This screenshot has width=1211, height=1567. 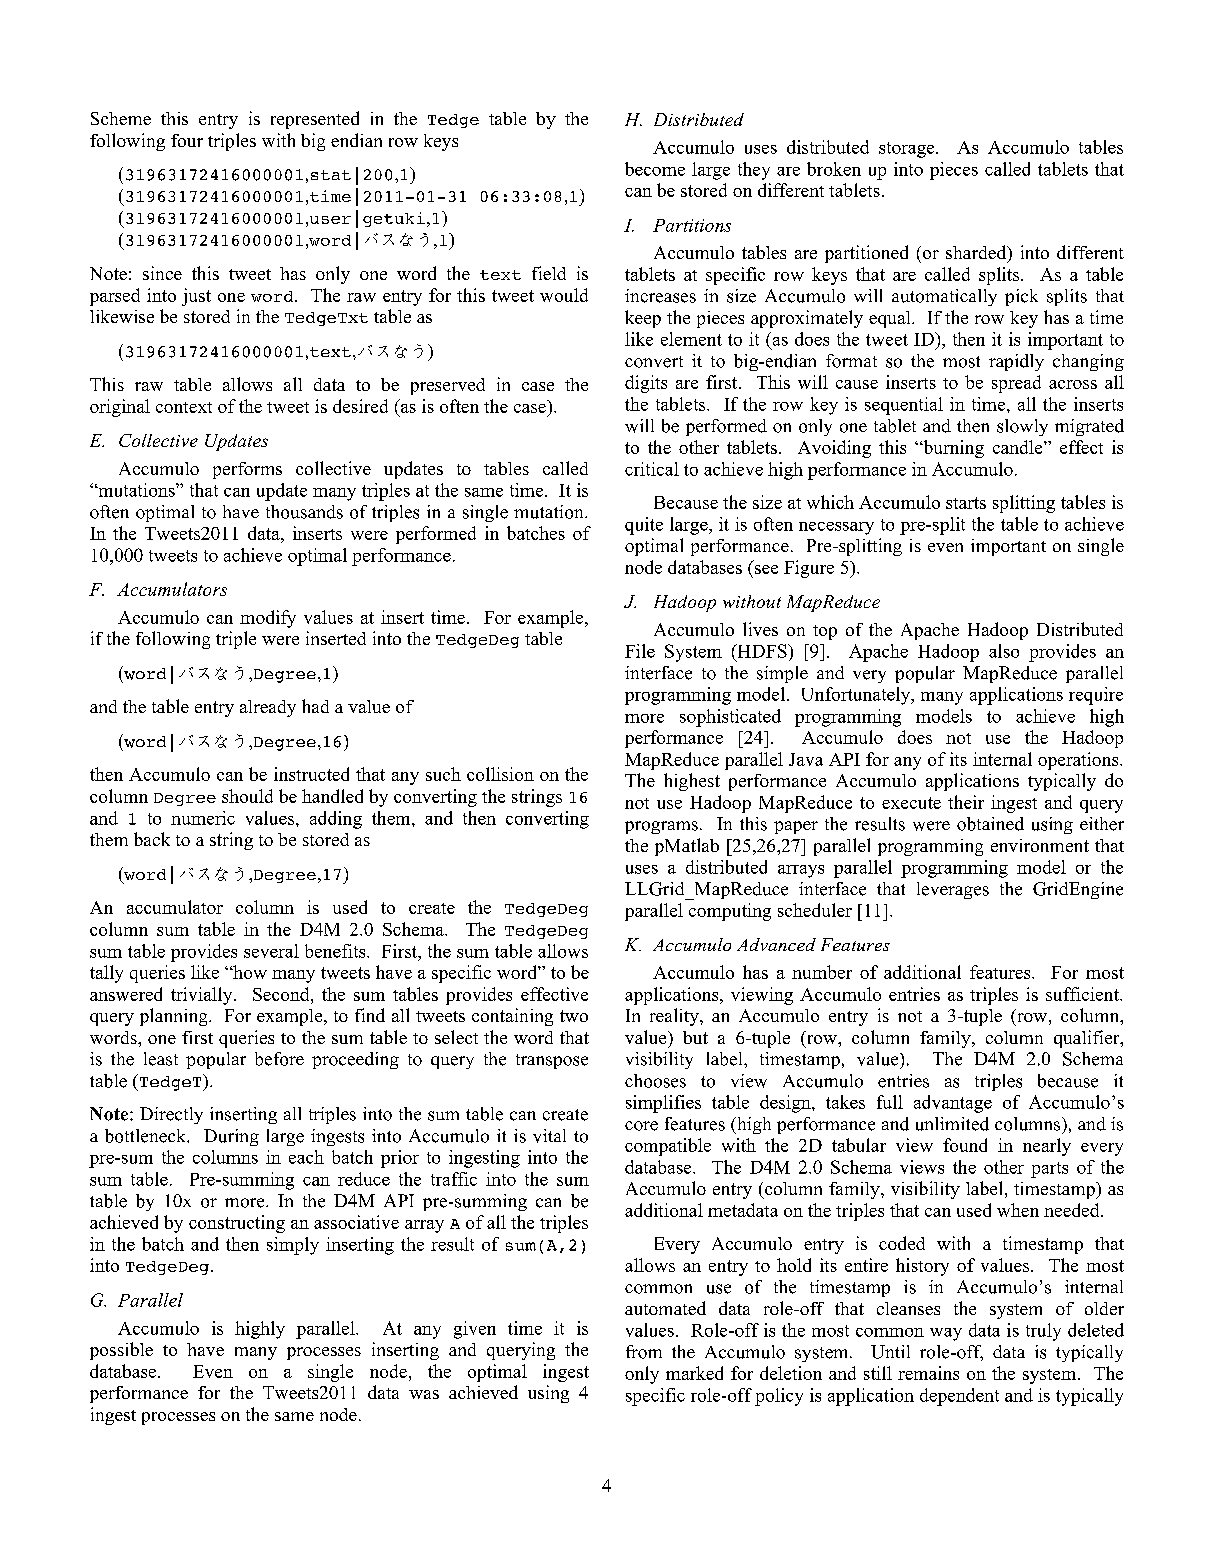 I want to click on four, so click(x=187, y=140).
